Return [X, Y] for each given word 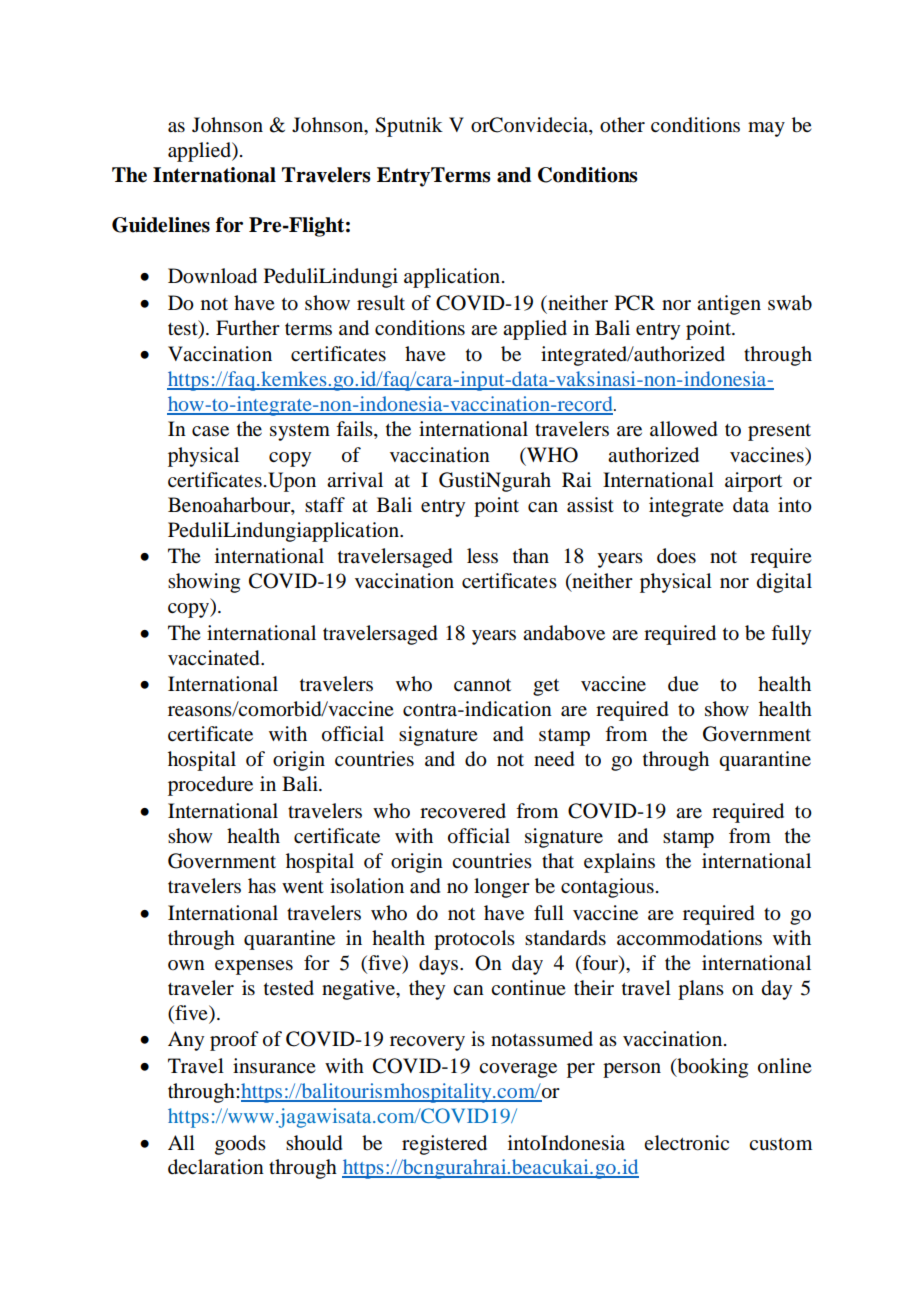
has [262, 886]
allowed [683, 429]
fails [355, 430]
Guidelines [161, 225]
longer [502, 888]
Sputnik [409, 127]
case [210, 431]
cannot [482, 685]
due [683, 684]
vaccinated [215, 658]
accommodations [689, 938]
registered [444, 1145]
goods [240, 1145]
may [766, 129]
